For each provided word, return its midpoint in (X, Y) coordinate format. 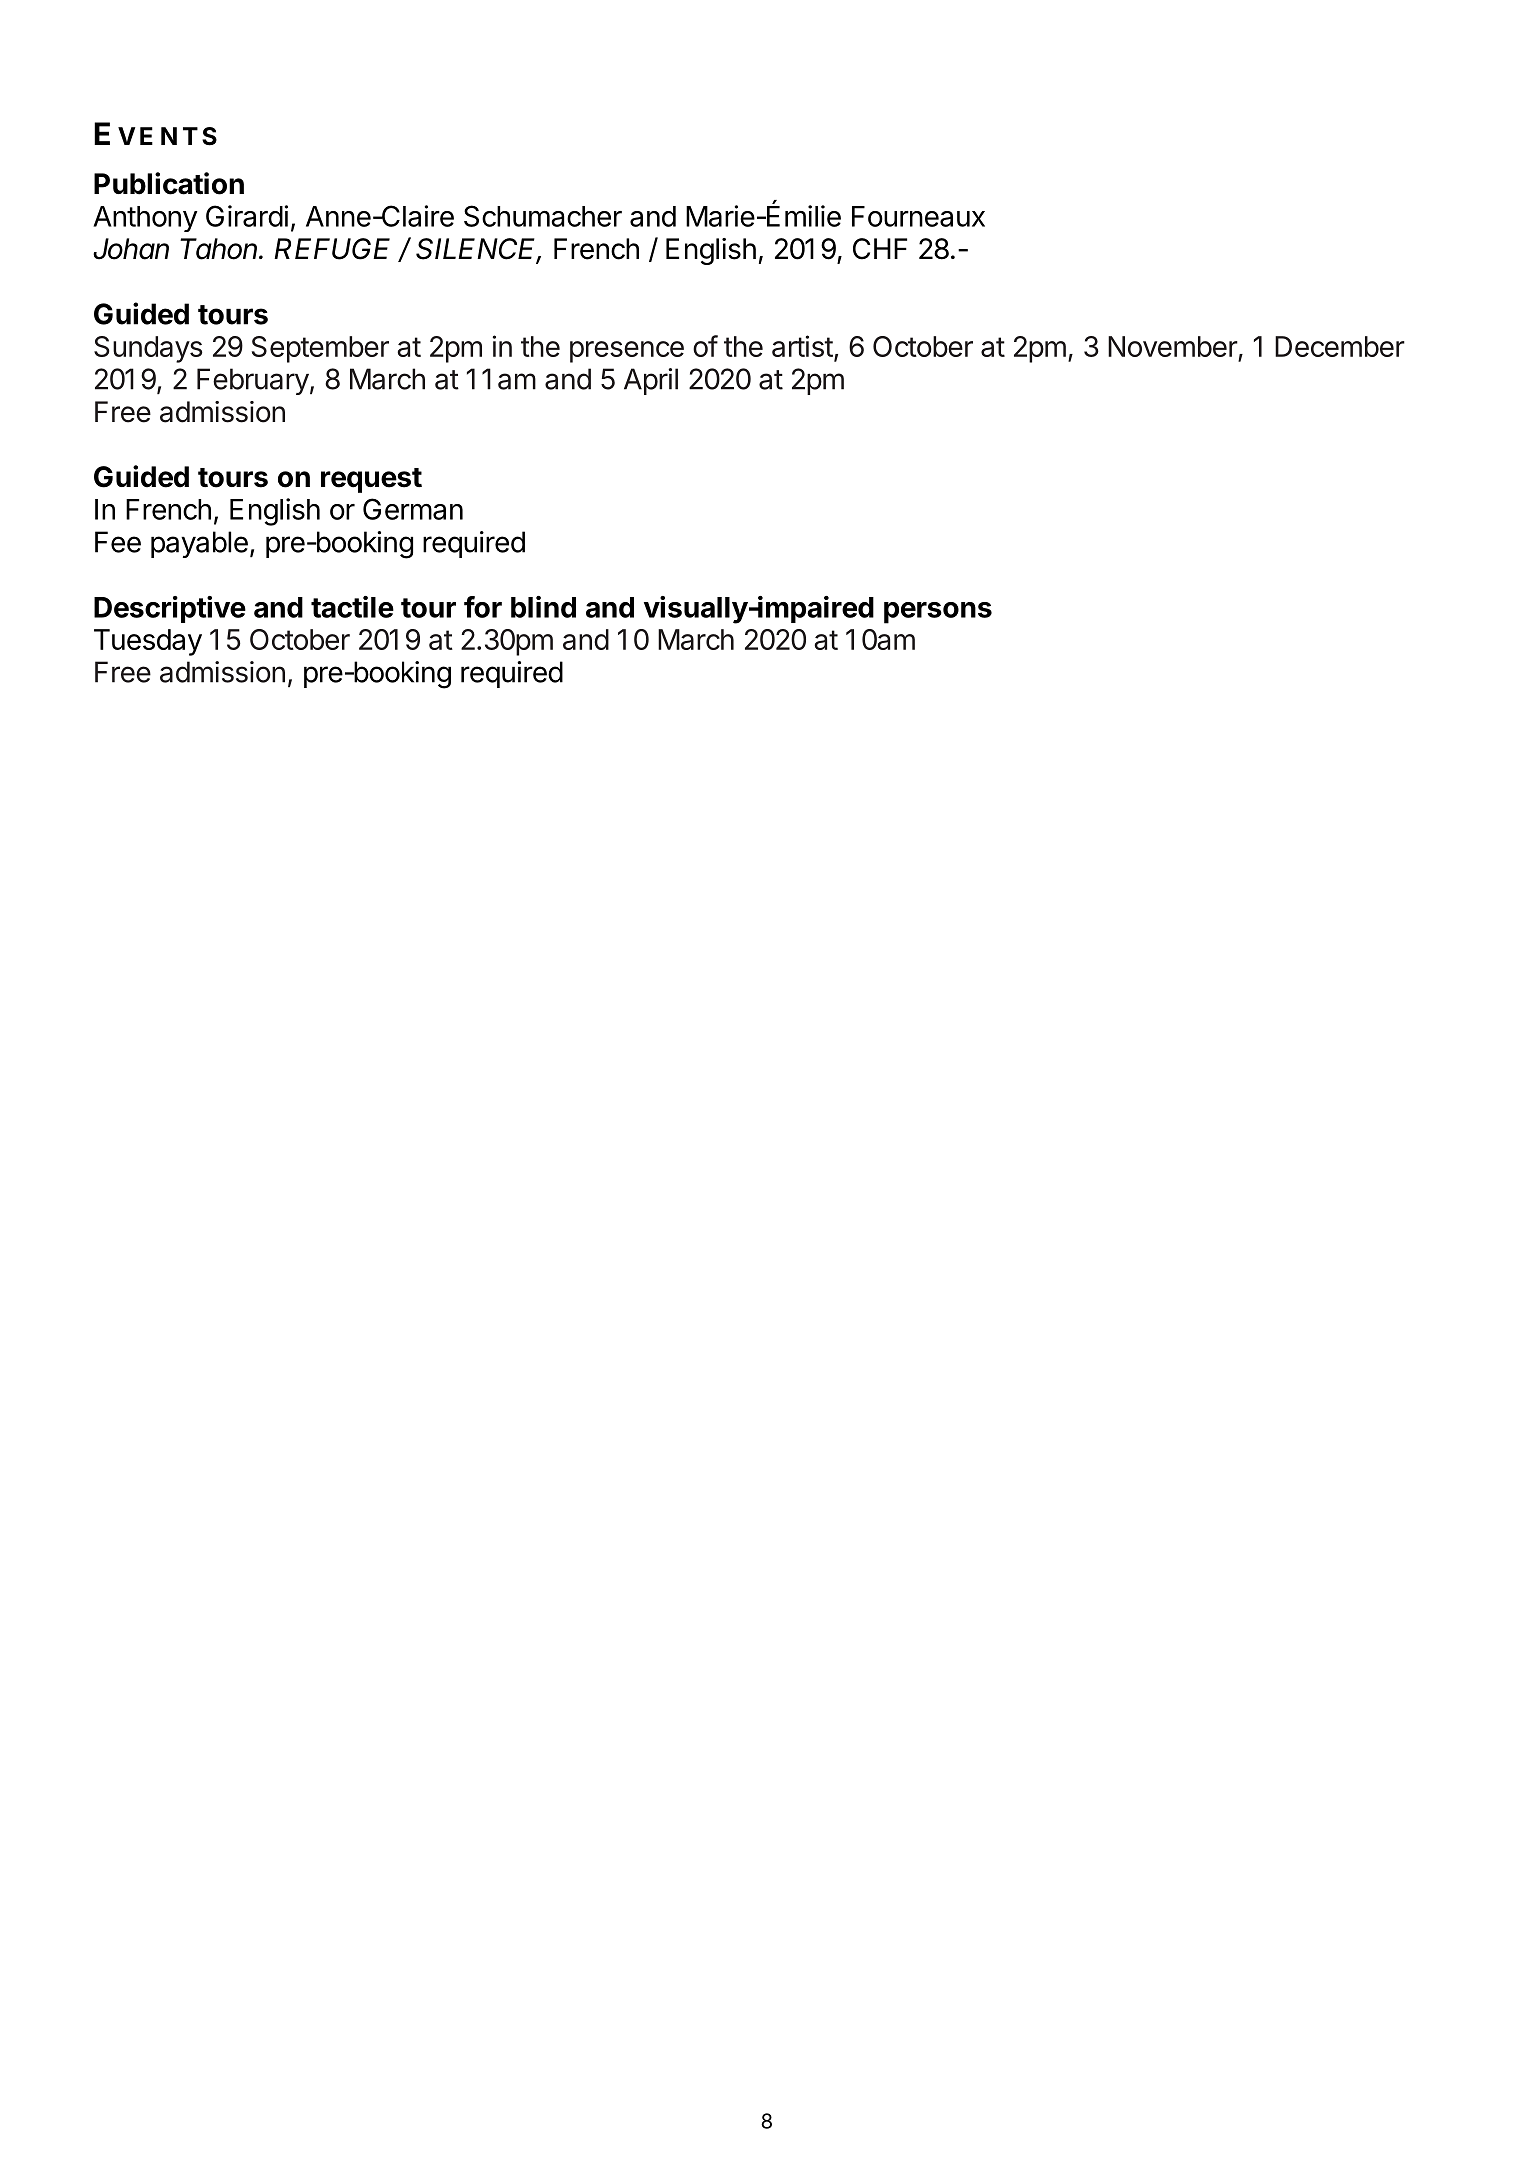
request (371, 480)
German (413, 509)
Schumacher (543, 216)
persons (938, 613)
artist (802, 346)
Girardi (247, 216)
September (320, 349)
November (1173, 346)
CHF (880, 249)
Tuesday (148, 642)
